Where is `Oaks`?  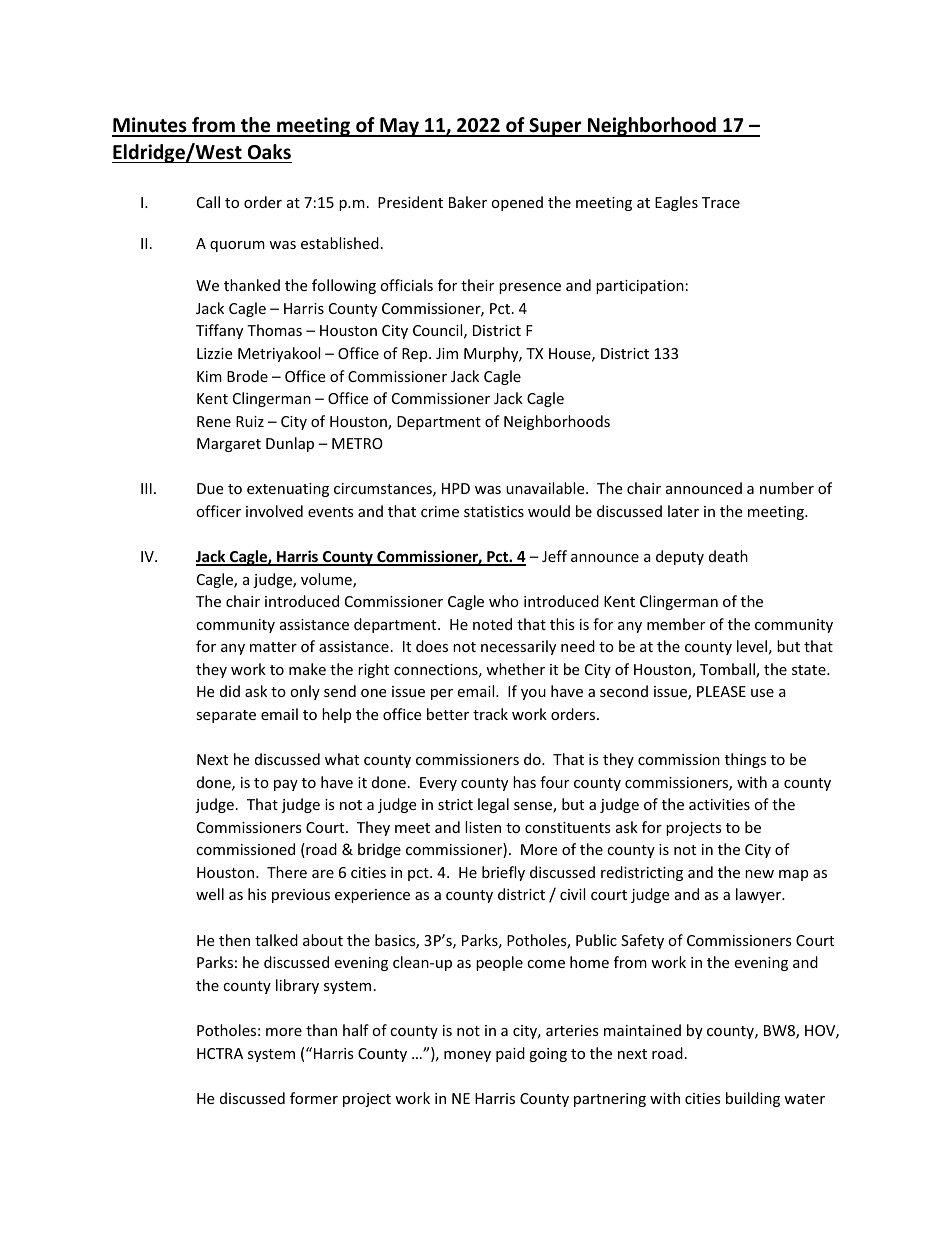 Oaks is located at coordinates (269, 152).
